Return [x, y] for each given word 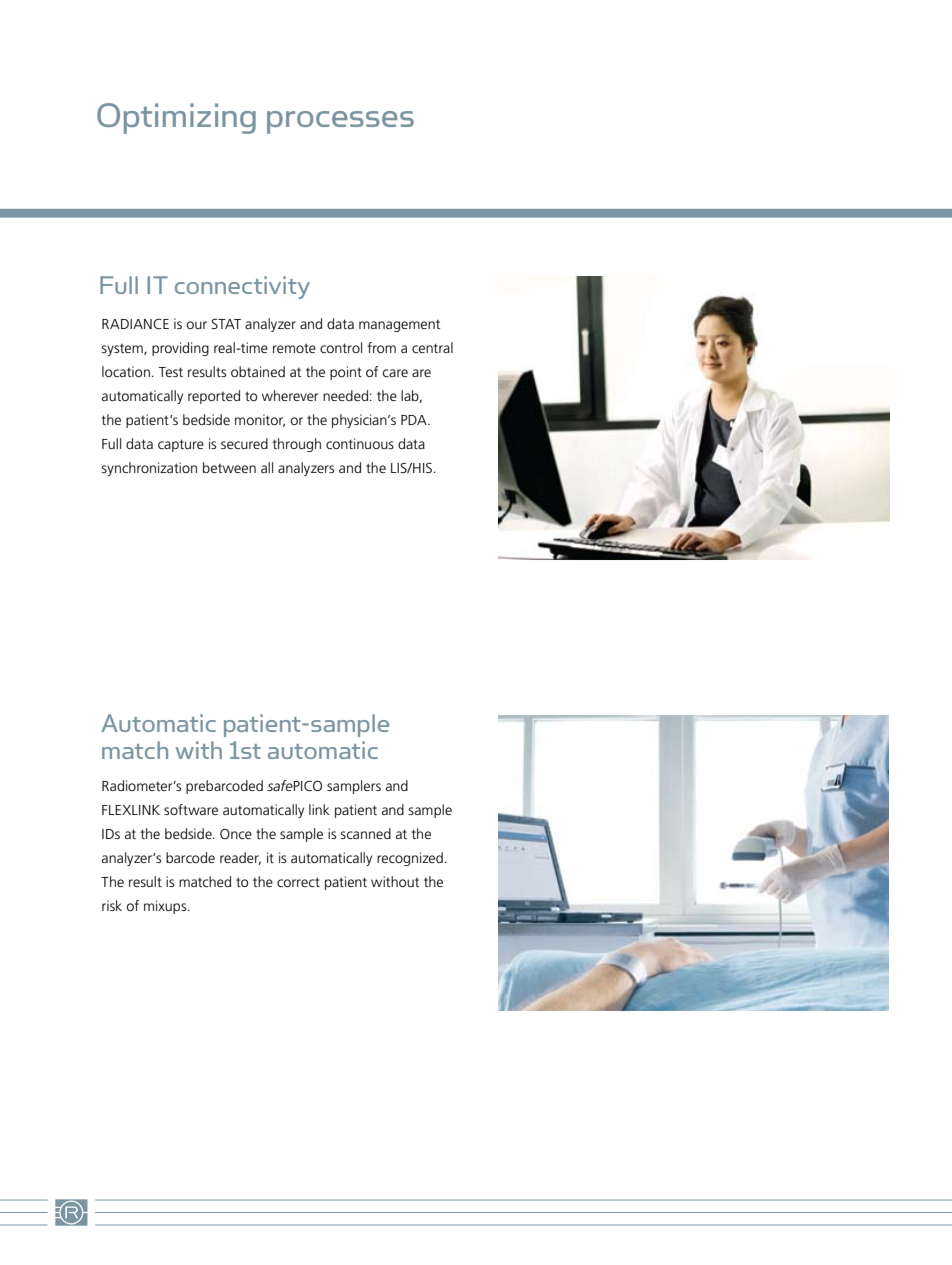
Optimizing [176, 118]
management [399, 326]
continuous [360, 443]
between [229, 467]
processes [340, 122]
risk [112, 905]
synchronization [149, 469]
